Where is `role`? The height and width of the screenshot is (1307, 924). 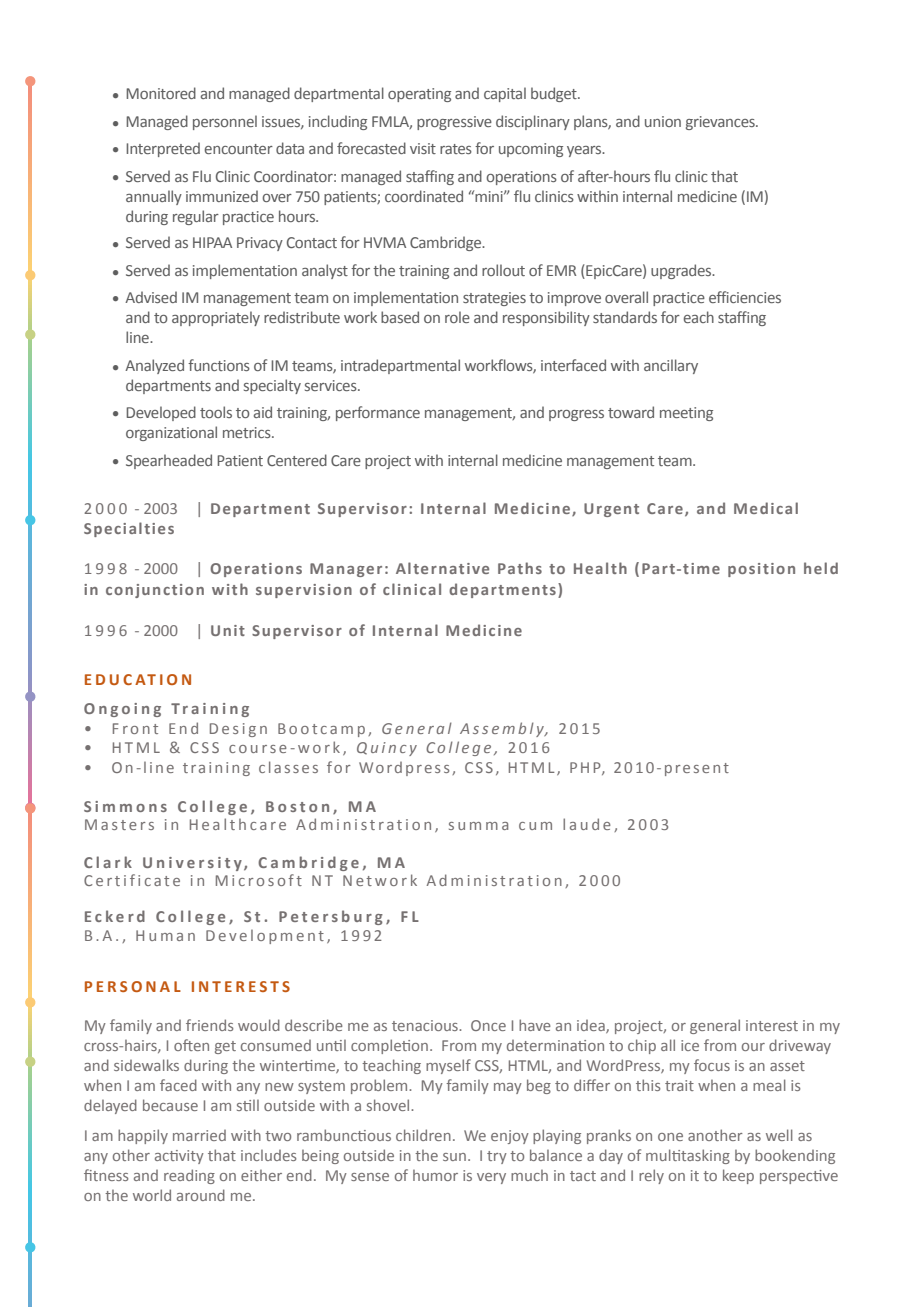 role is located at coordinates (457, 317).
